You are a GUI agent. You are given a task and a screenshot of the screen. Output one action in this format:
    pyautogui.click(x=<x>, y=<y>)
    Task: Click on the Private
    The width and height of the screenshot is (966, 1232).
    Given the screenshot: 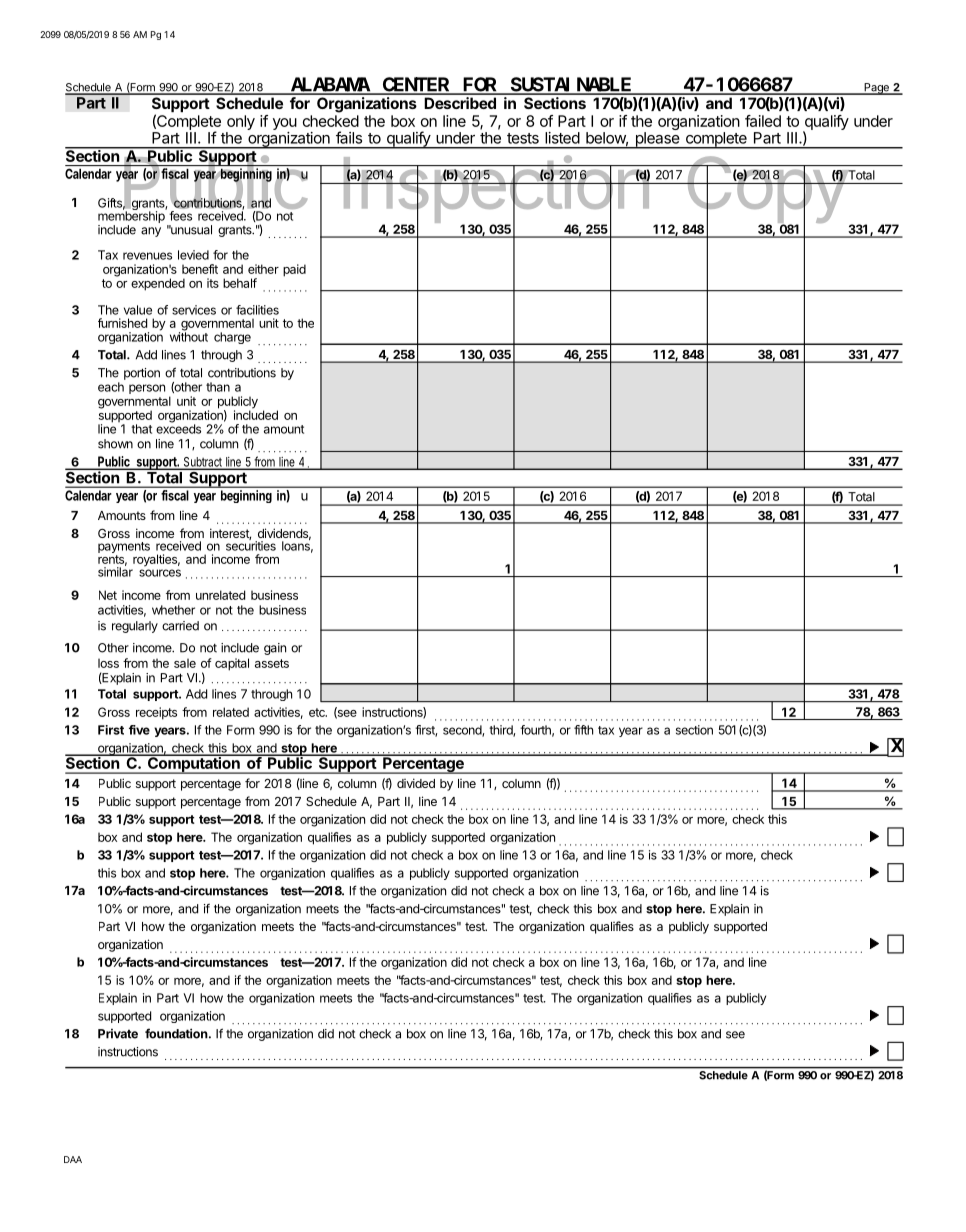 What is the action you would take?
    pyautogui.click(x=118, y=1034)
